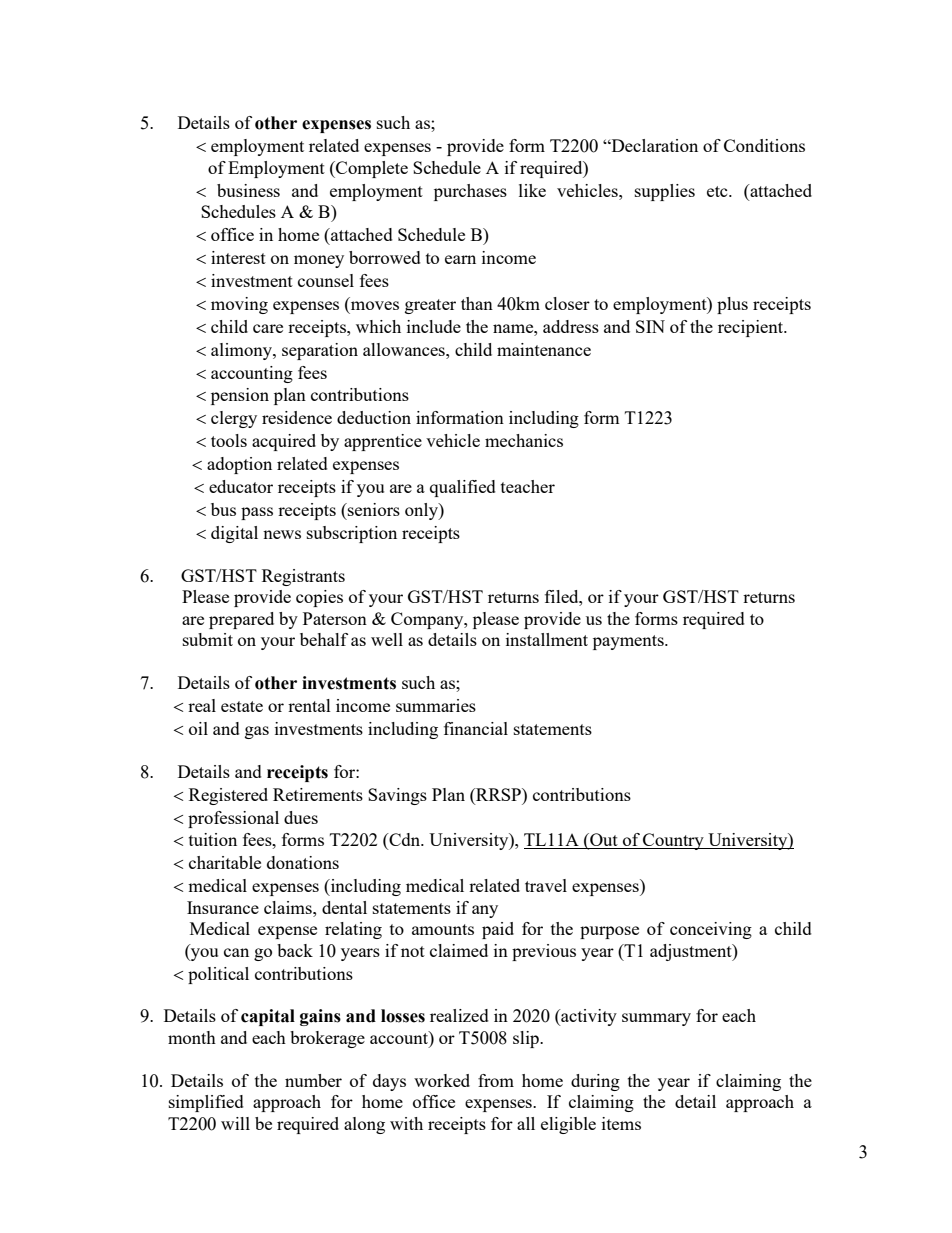 The image size is (952, 1233). Describe the element at coordinates (496, 1080) in the screenshot. I see `from` at that location.
